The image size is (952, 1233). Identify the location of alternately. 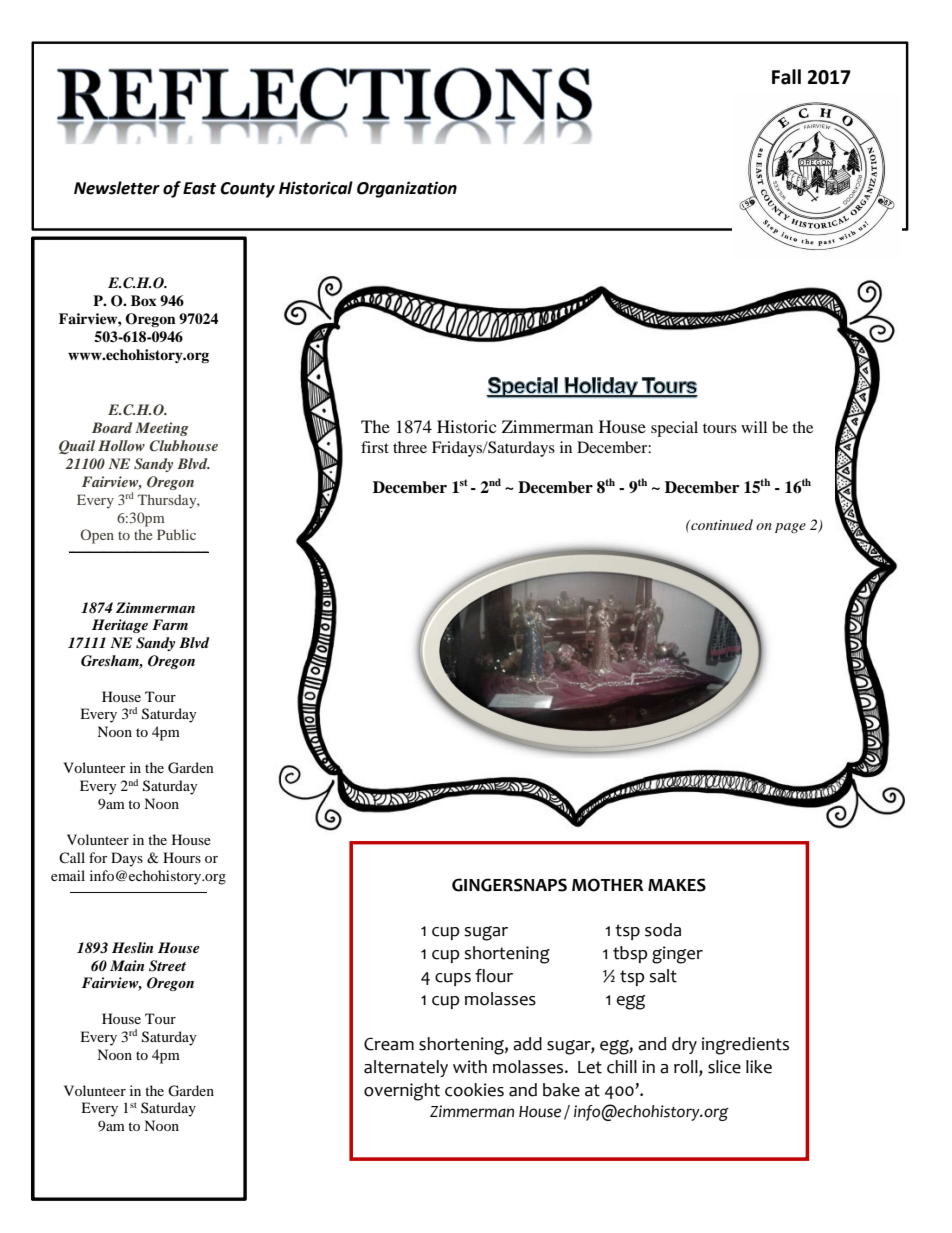
(406, 1068).
